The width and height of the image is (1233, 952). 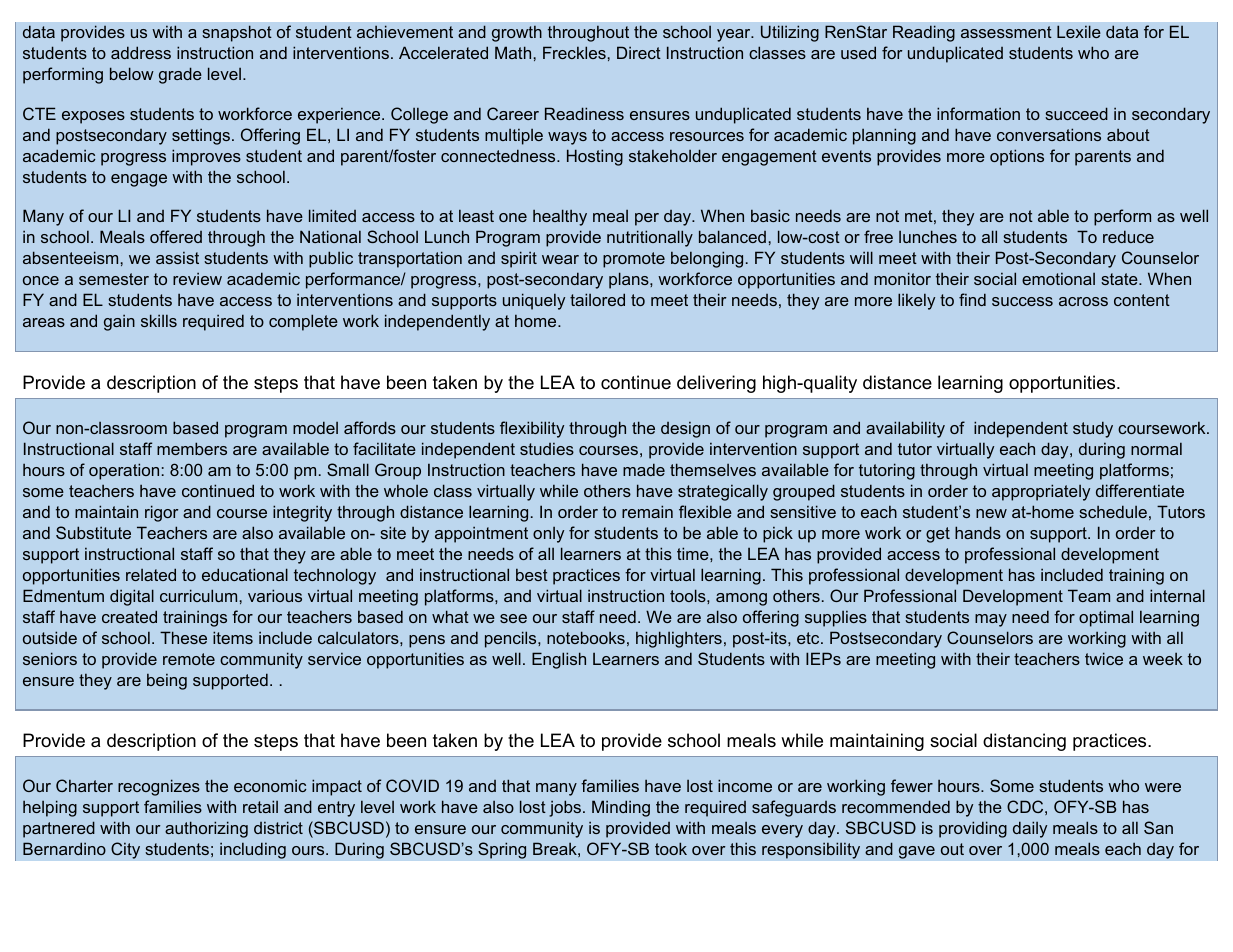 What do you see at coordinates (183, 637) in the image?
I see `These` at bounding box center [183, 637].
